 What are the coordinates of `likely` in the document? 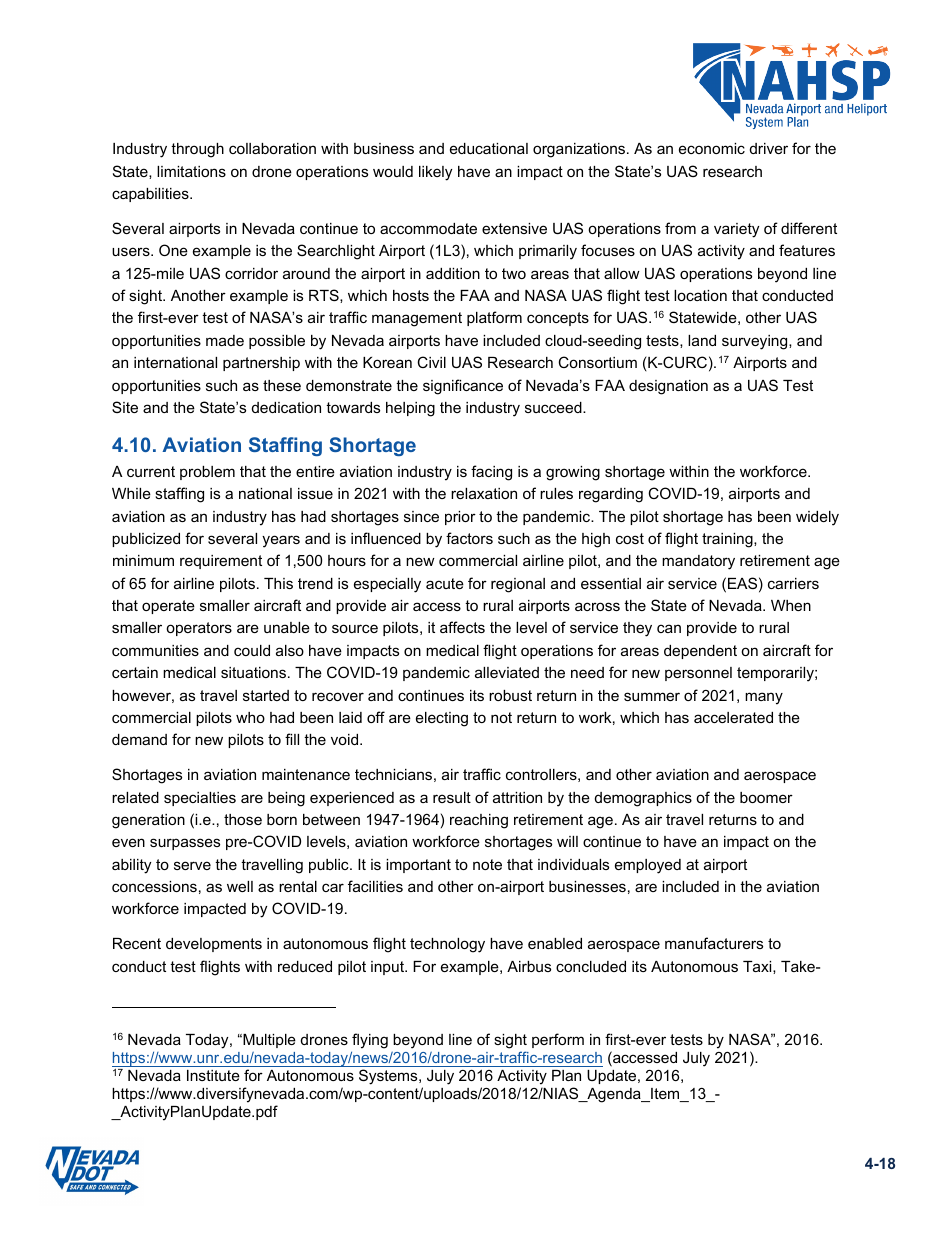 It's located at (435, 173).
